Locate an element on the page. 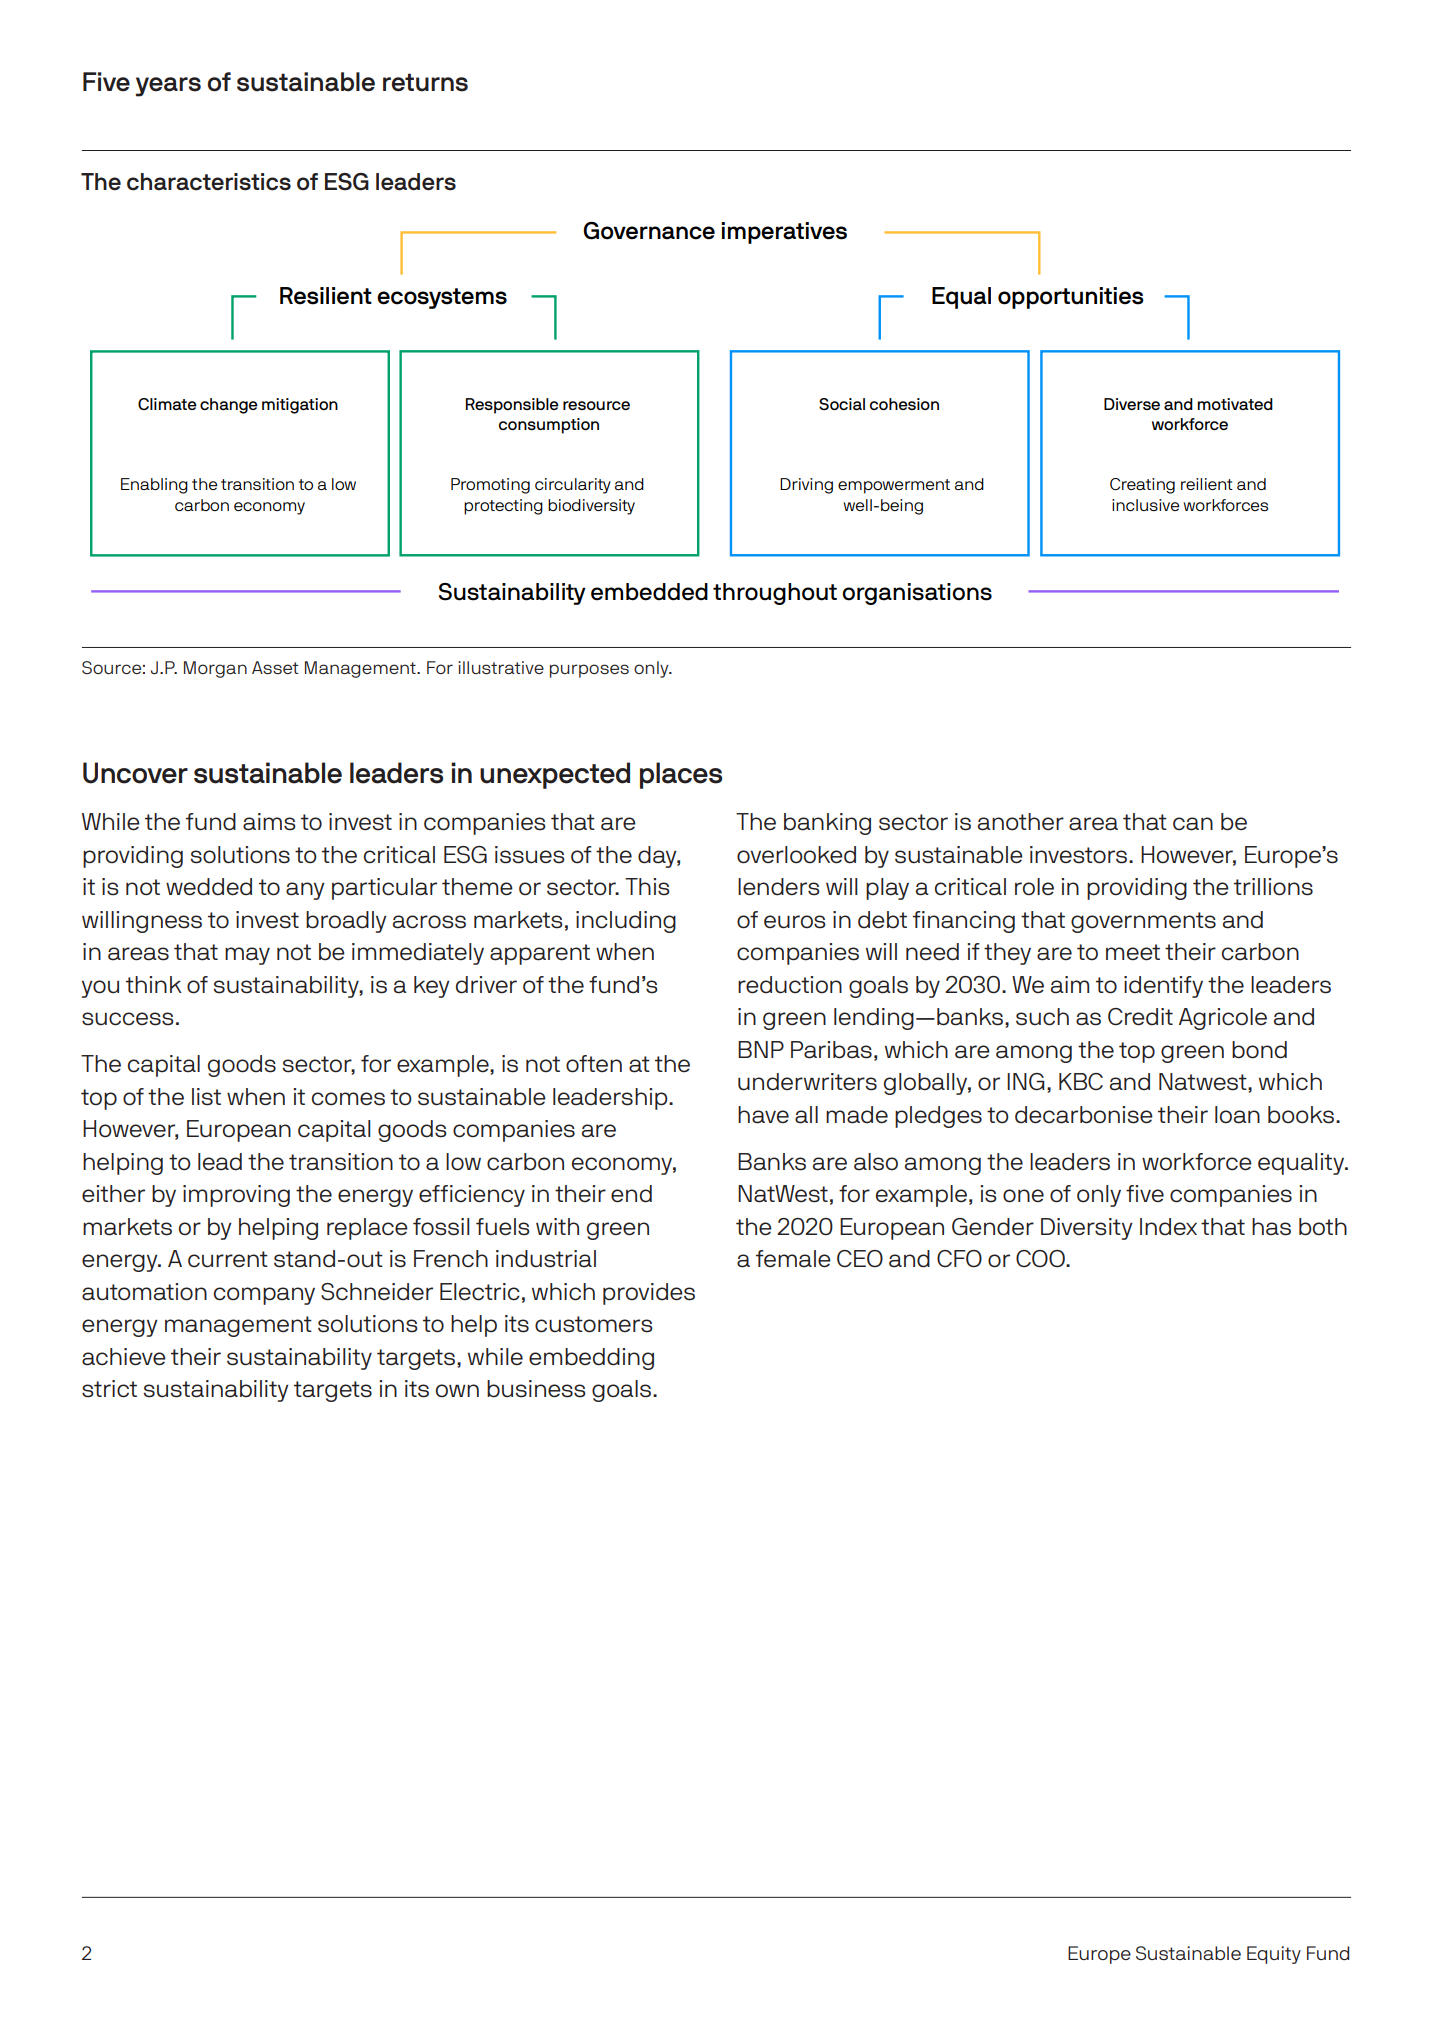 This page has height=2027, width=1433. strict is located at coordinates (109, 1389).
